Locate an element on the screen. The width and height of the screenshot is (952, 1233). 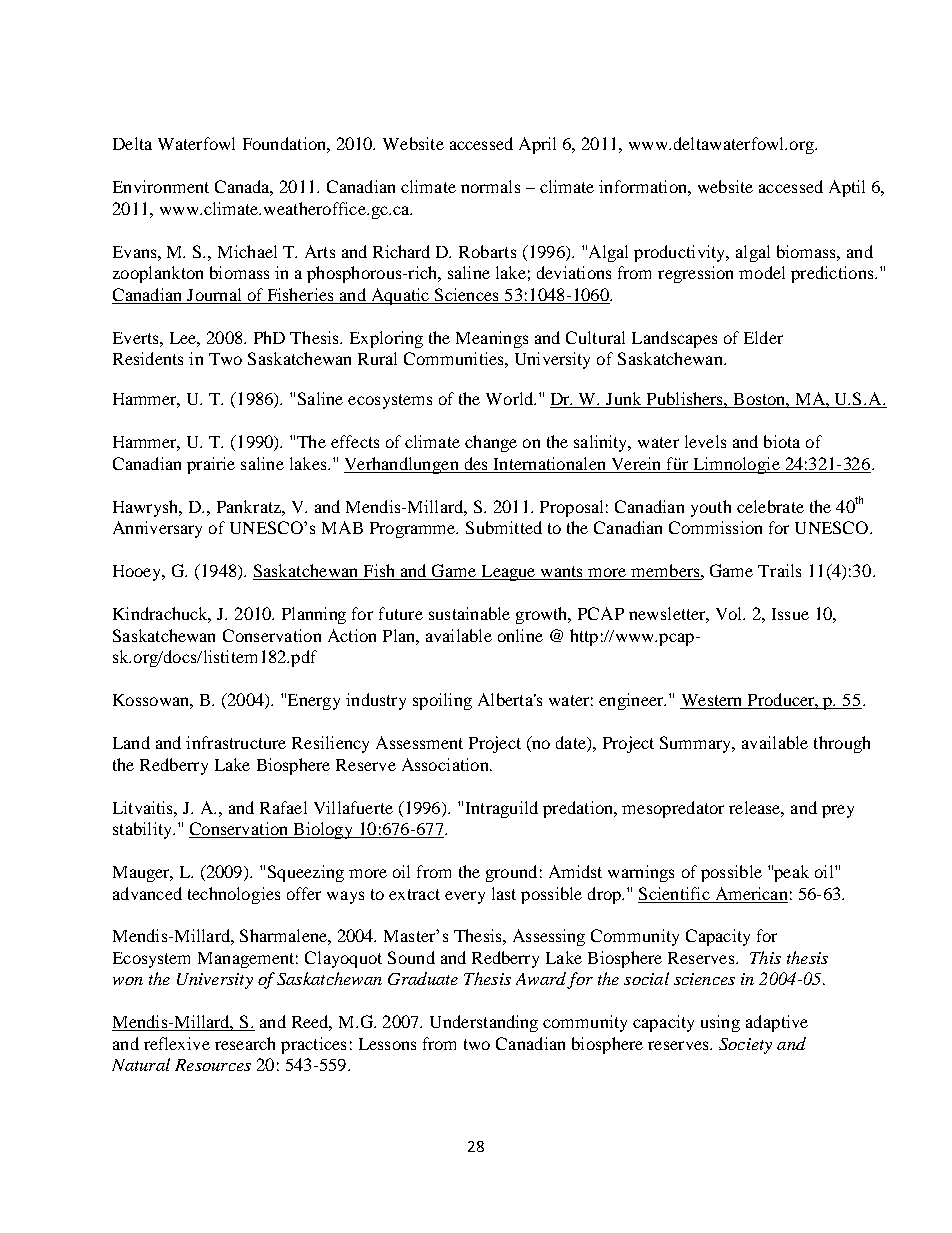
Hooey is located at coordinates (138, 573).
